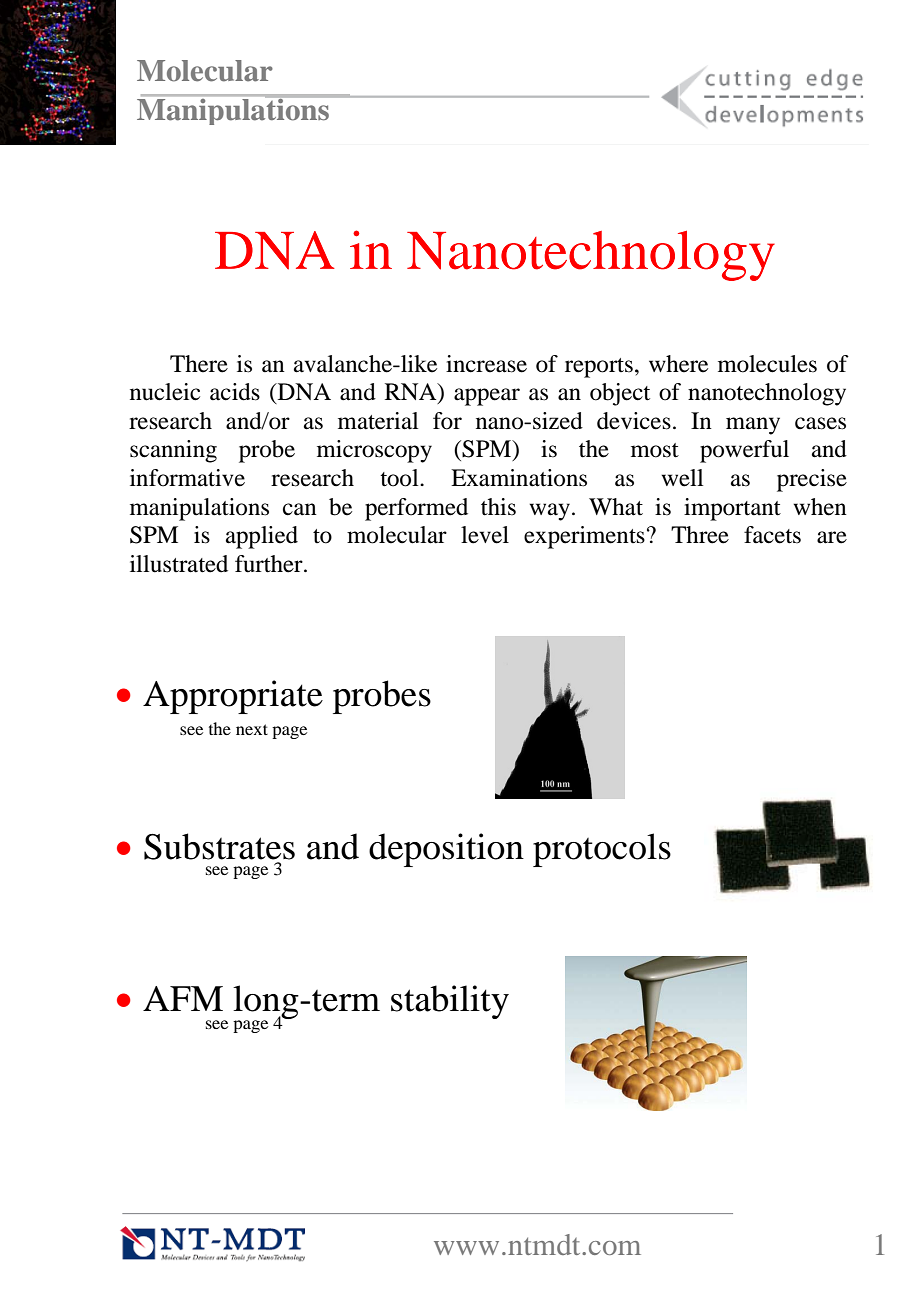 The width and height of the image is (924, 1308). Describe the element at coordinates (450, 1002) in the image. I see `stability` at that location.
